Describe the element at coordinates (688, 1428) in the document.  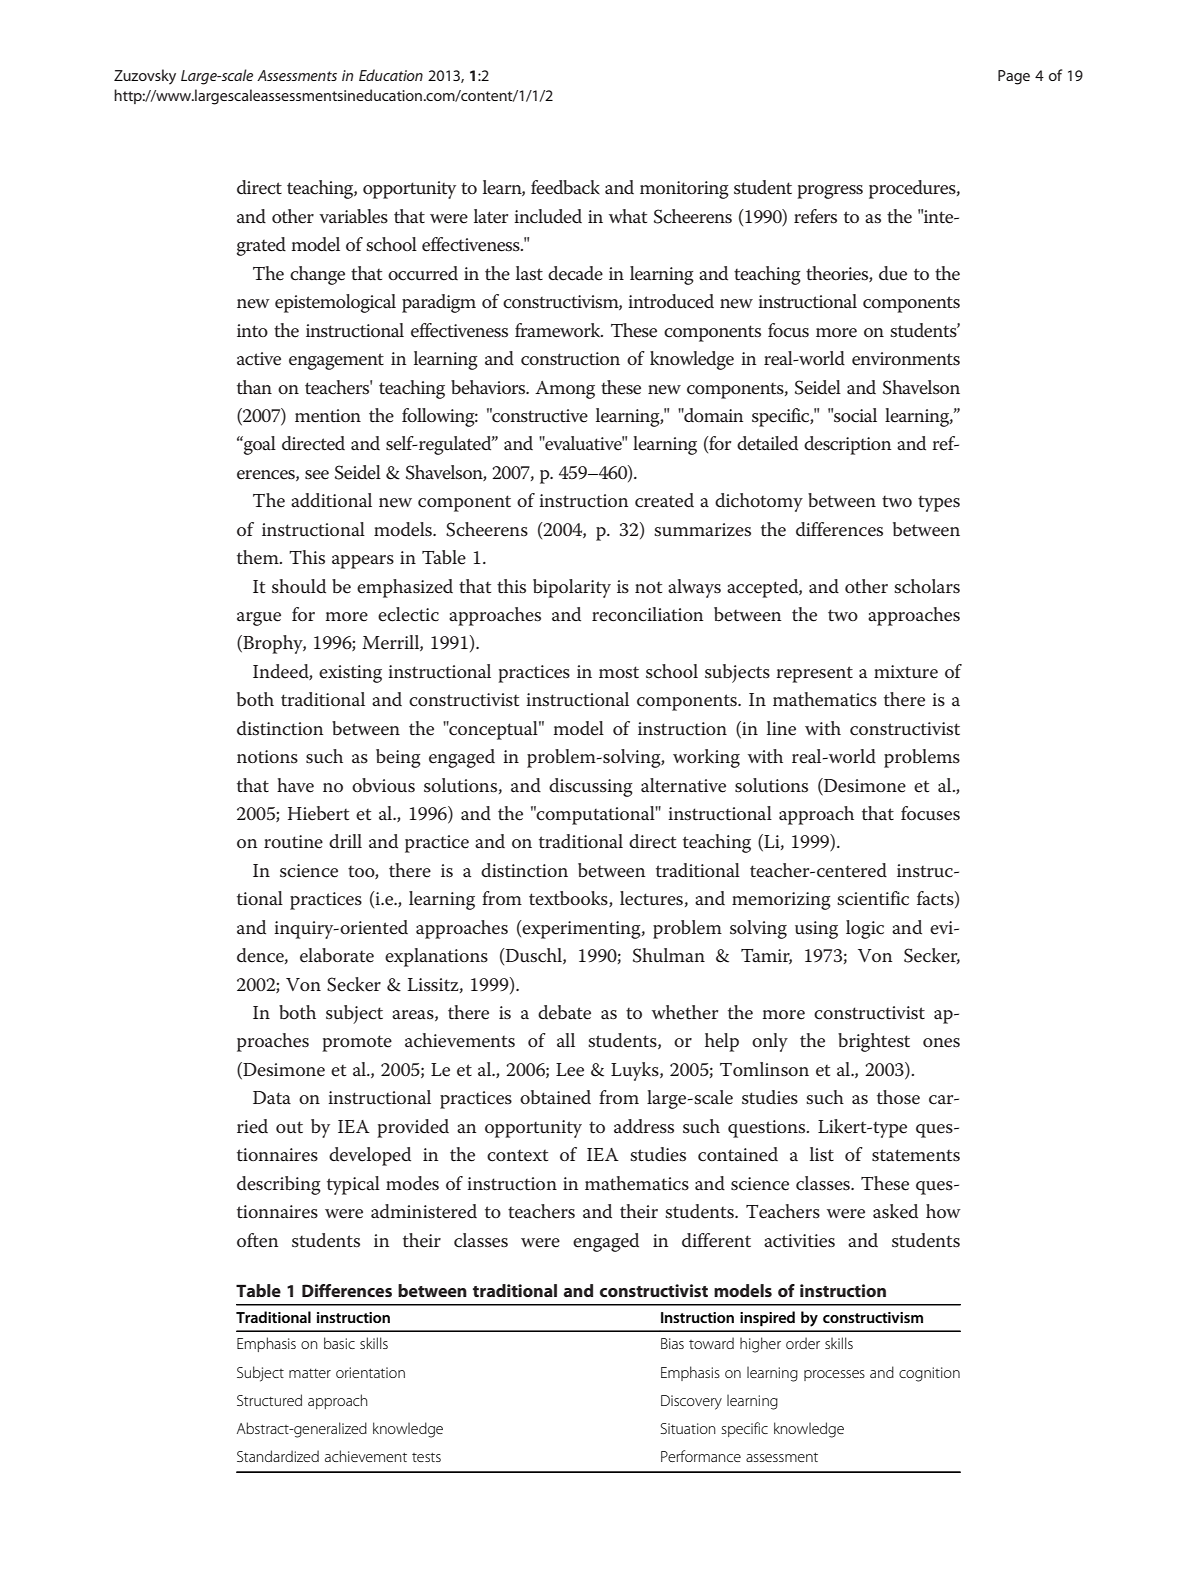
I see `Situation` at that location.
